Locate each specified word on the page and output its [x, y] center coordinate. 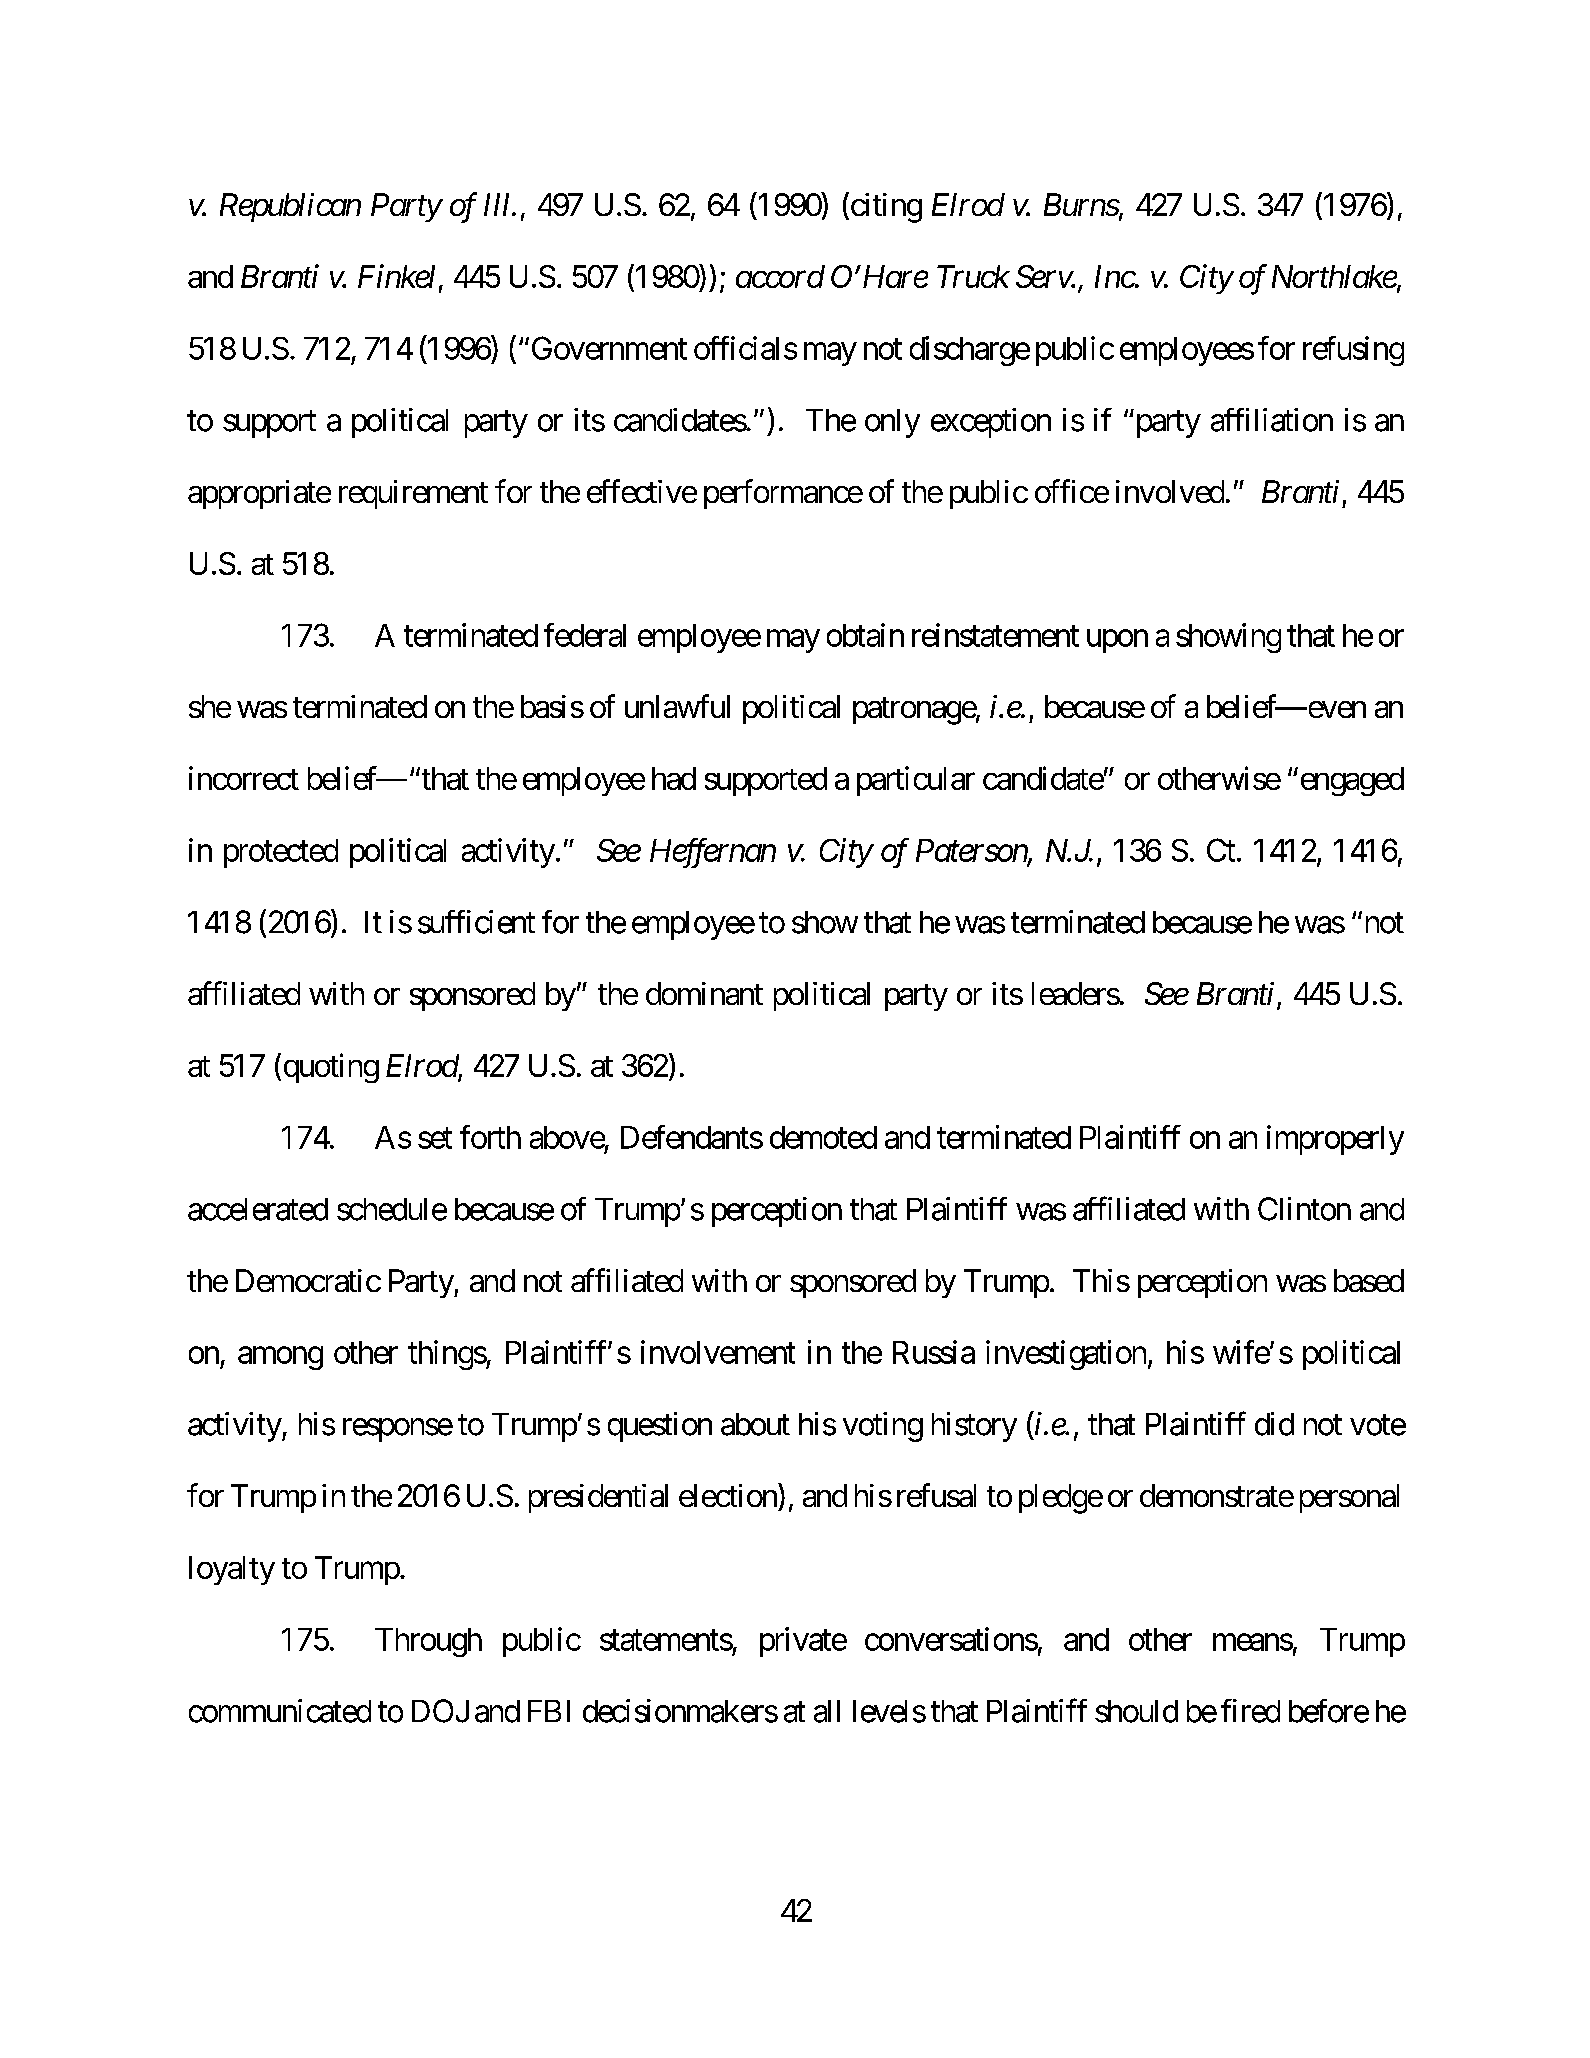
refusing [1353, 351]
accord [780, 276]
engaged [1352, 781]
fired [1250, 1711]
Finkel [396, 276]
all [827, 1711]
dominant [704, 993]
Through [428, 1642]
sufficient [476, 922]
